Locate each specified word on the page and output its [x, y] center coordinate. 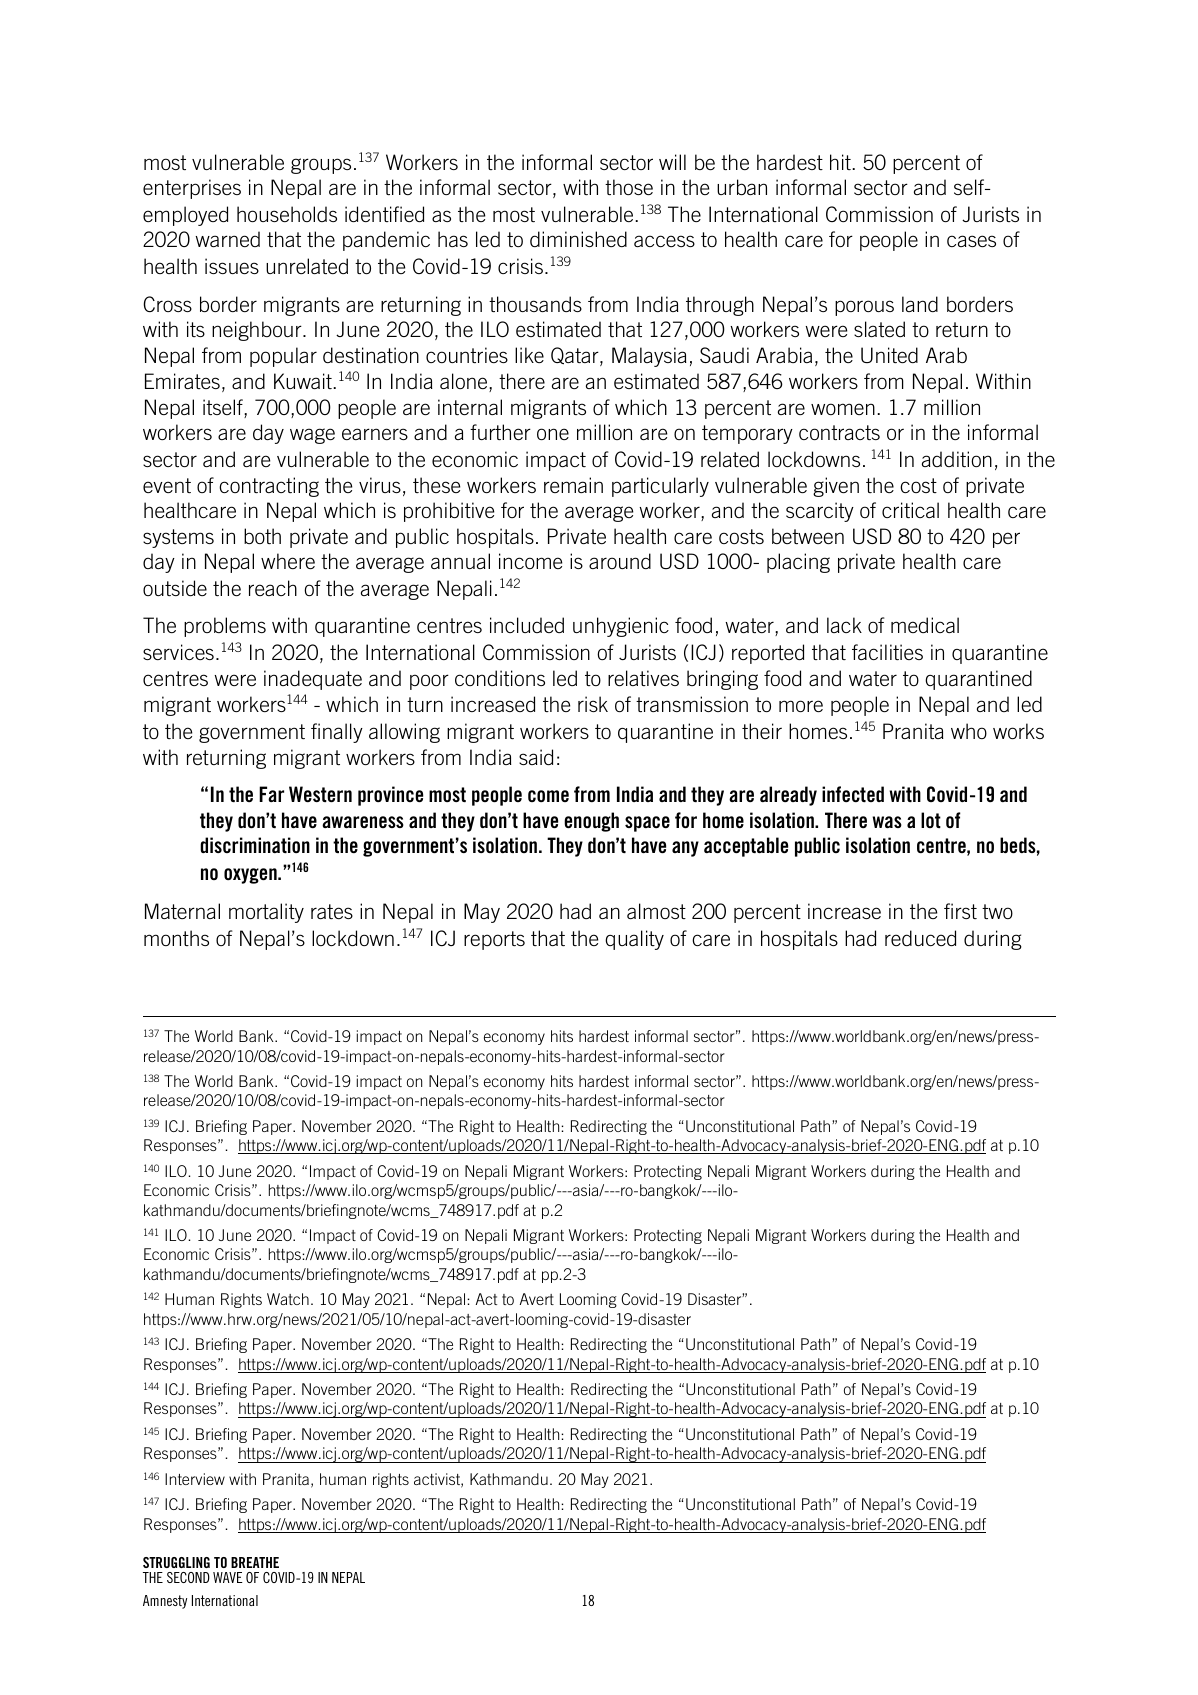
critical [910, 510]
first [960, 911]
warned [227, 239]
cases [971, 241]
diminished [578, 239]
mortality [266, 913]
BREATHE [255, 1562]
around [620, 561]
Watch [288, 1299]
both [262, 536]
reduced [920, 938]
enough [591, 822]
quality [634, 940]
